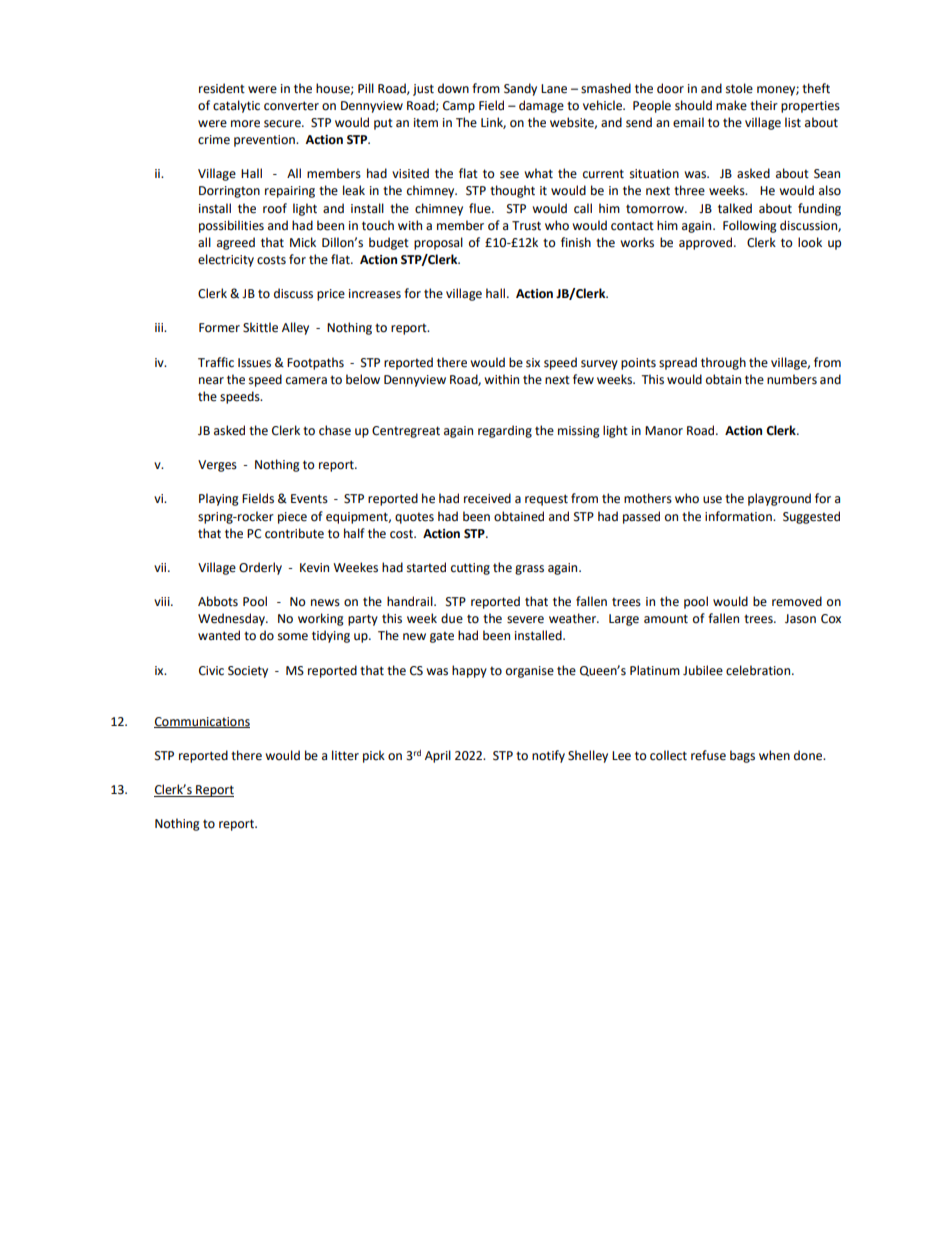 Image resolution: width=952 pixels, height=1233 pixels. I want to click on Communications, so click(202, 722).
